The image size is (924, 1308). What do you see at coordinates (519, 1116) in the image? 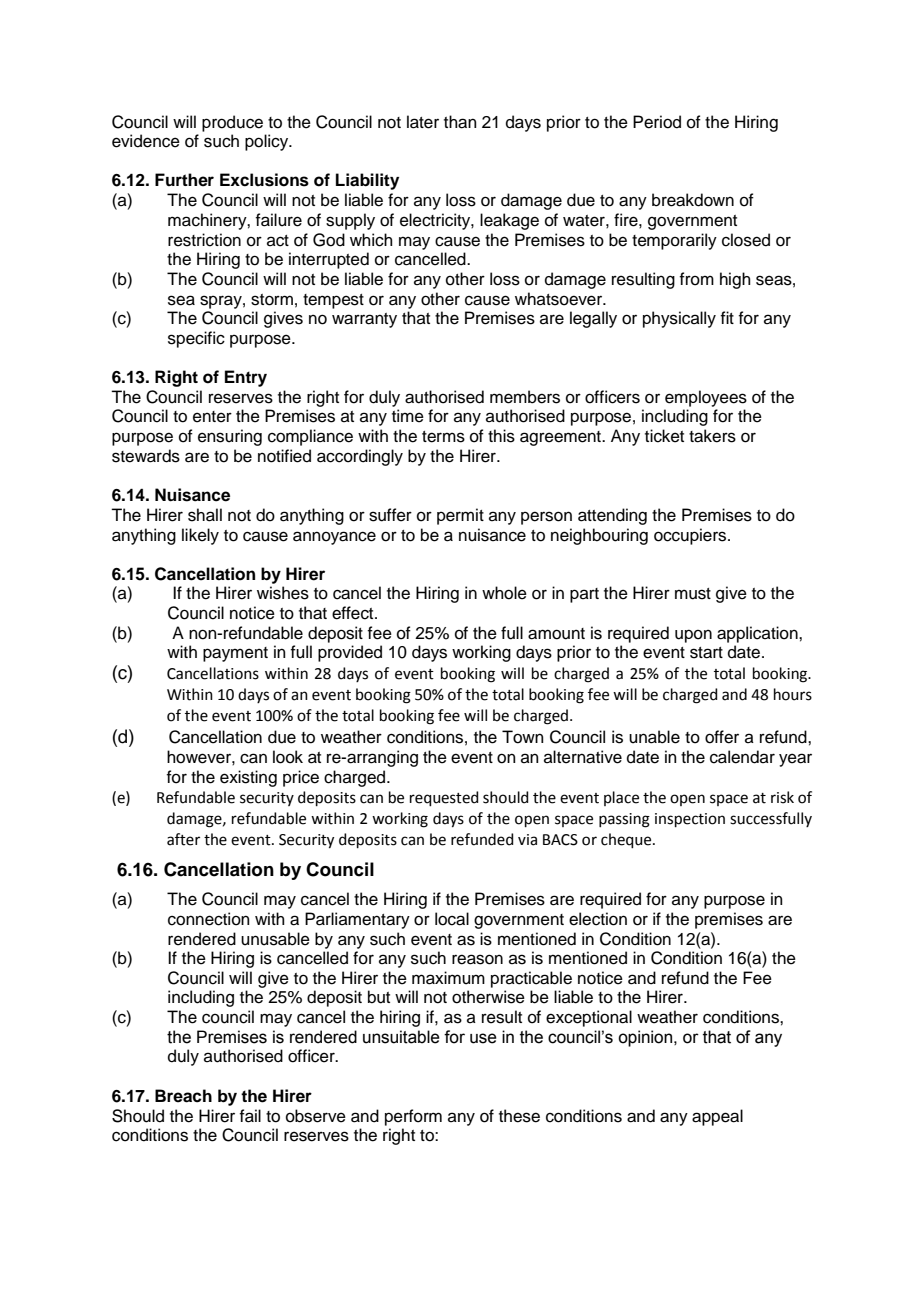
I see `these` at bounding box center [519, 1116].
